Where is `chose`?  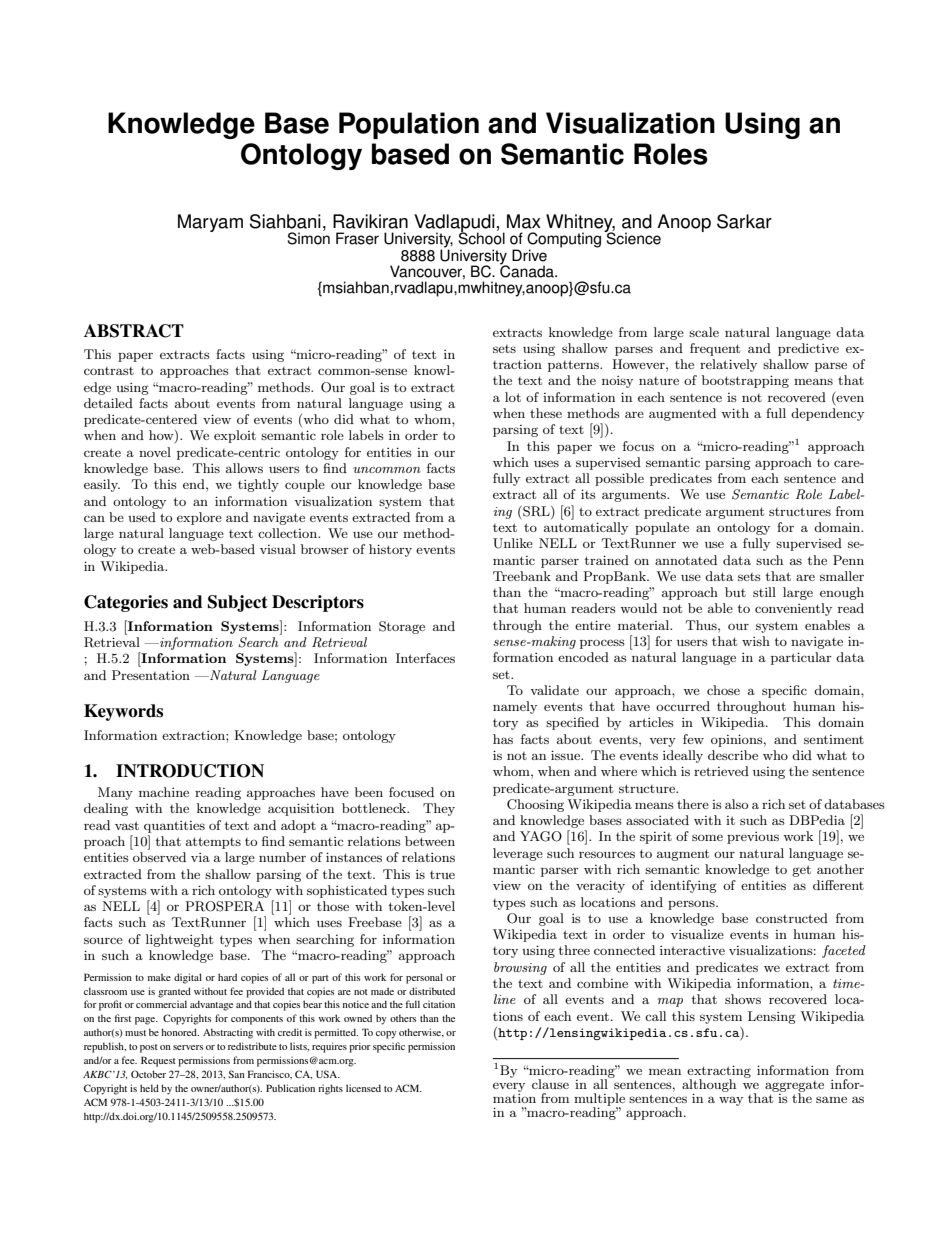 chose is located at coordinates (723, 690).
